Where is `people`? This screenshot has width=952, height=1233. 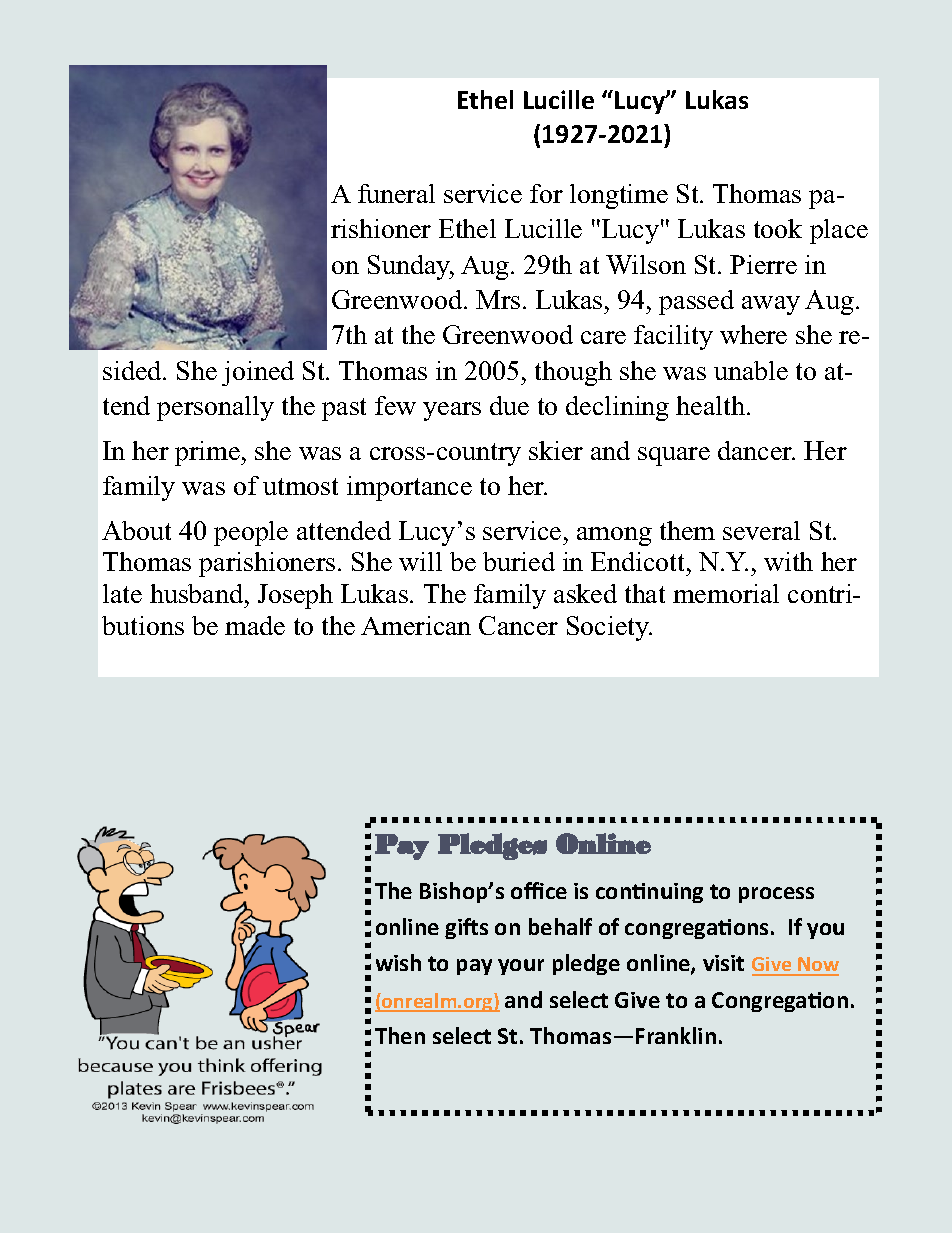
people is located at coordinates (251, 533).
